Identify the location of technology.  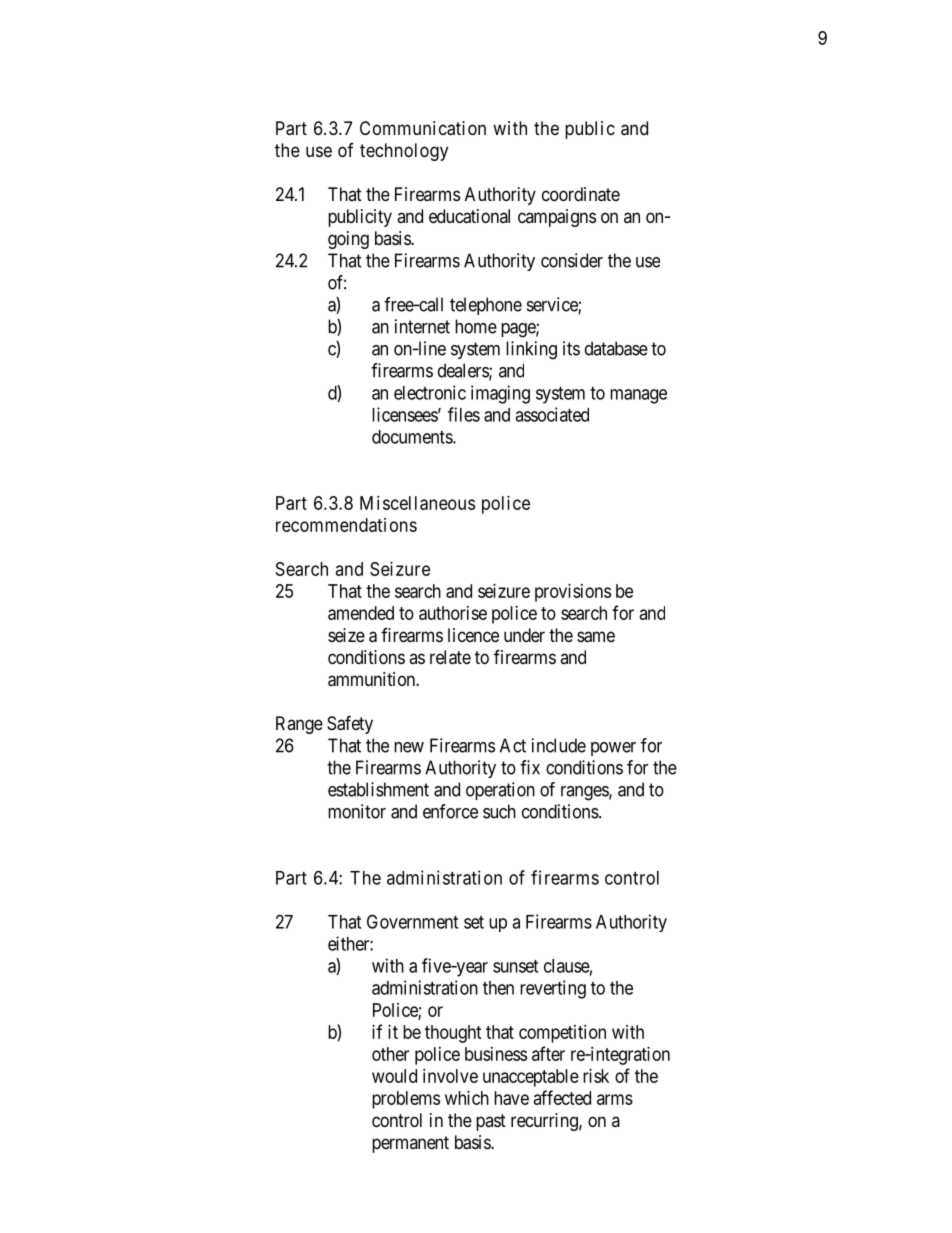
(404, 152).
